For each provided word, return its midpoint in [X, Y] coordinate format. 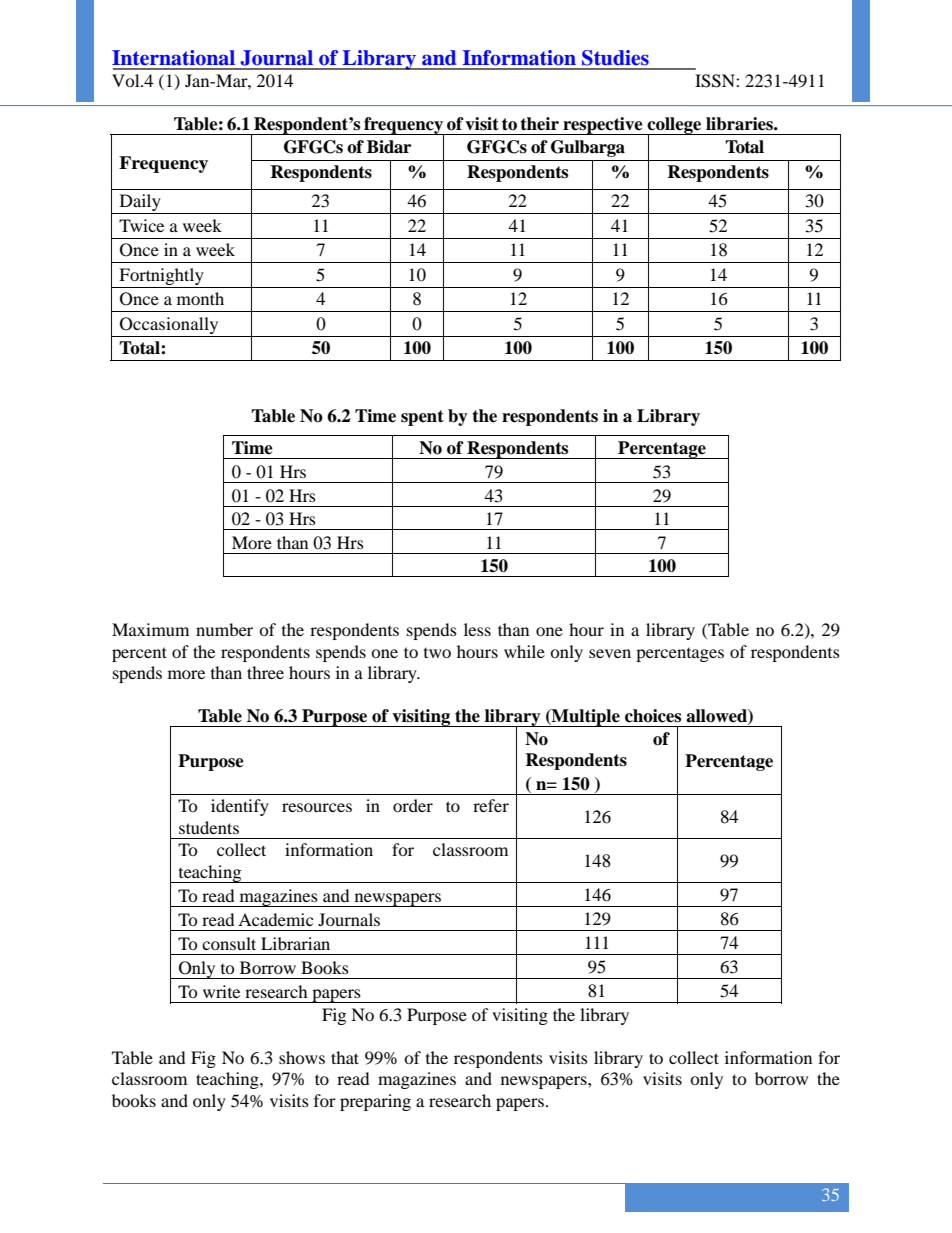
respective [603, 126]
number [224, 629]
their [539, 124]
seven [610, 653]
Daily [140, 202]
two [437, 652]
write [221, 991]
